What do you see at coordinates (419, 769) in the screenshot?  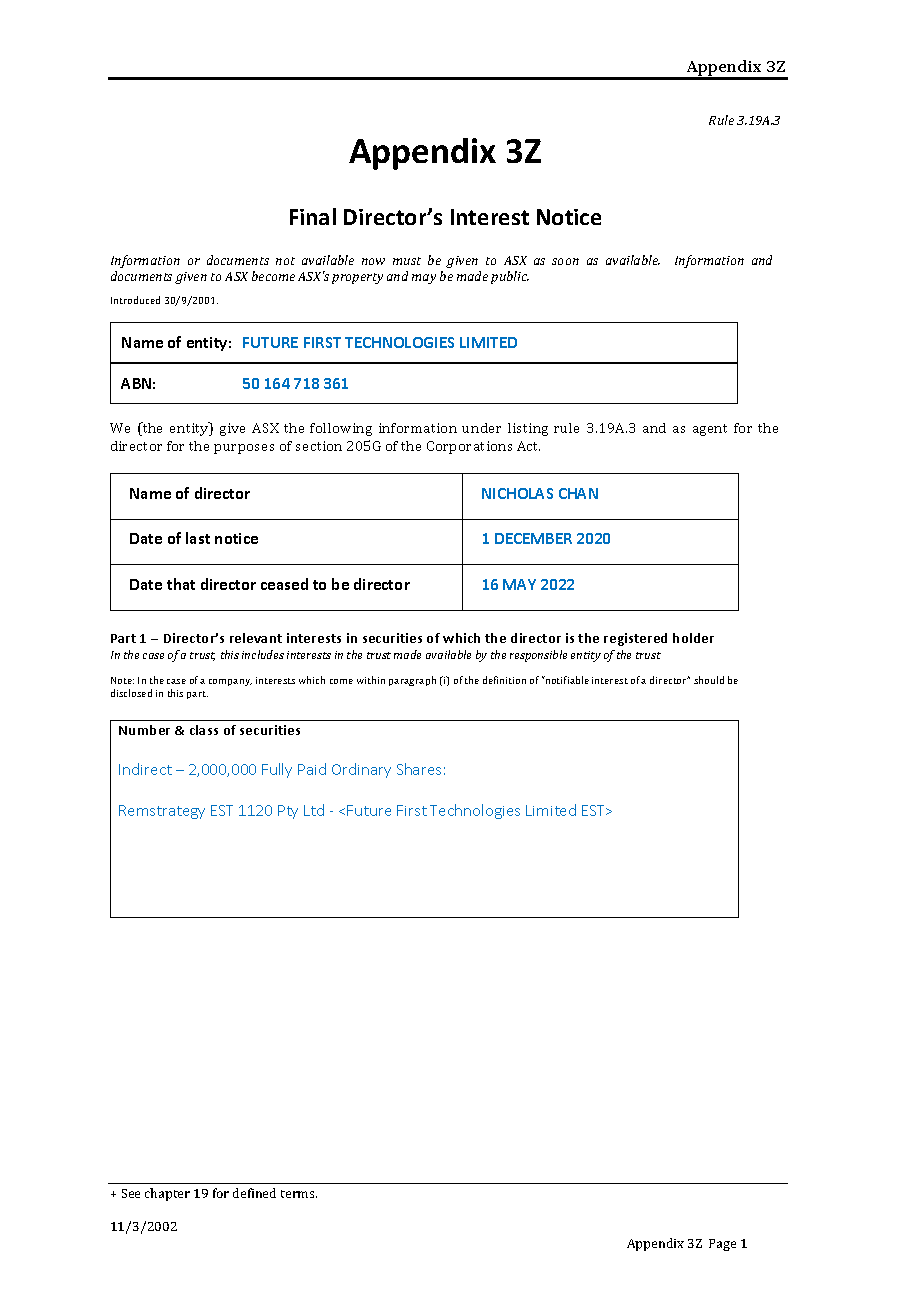 I see `Shares` at bounding box center [419, 769].
